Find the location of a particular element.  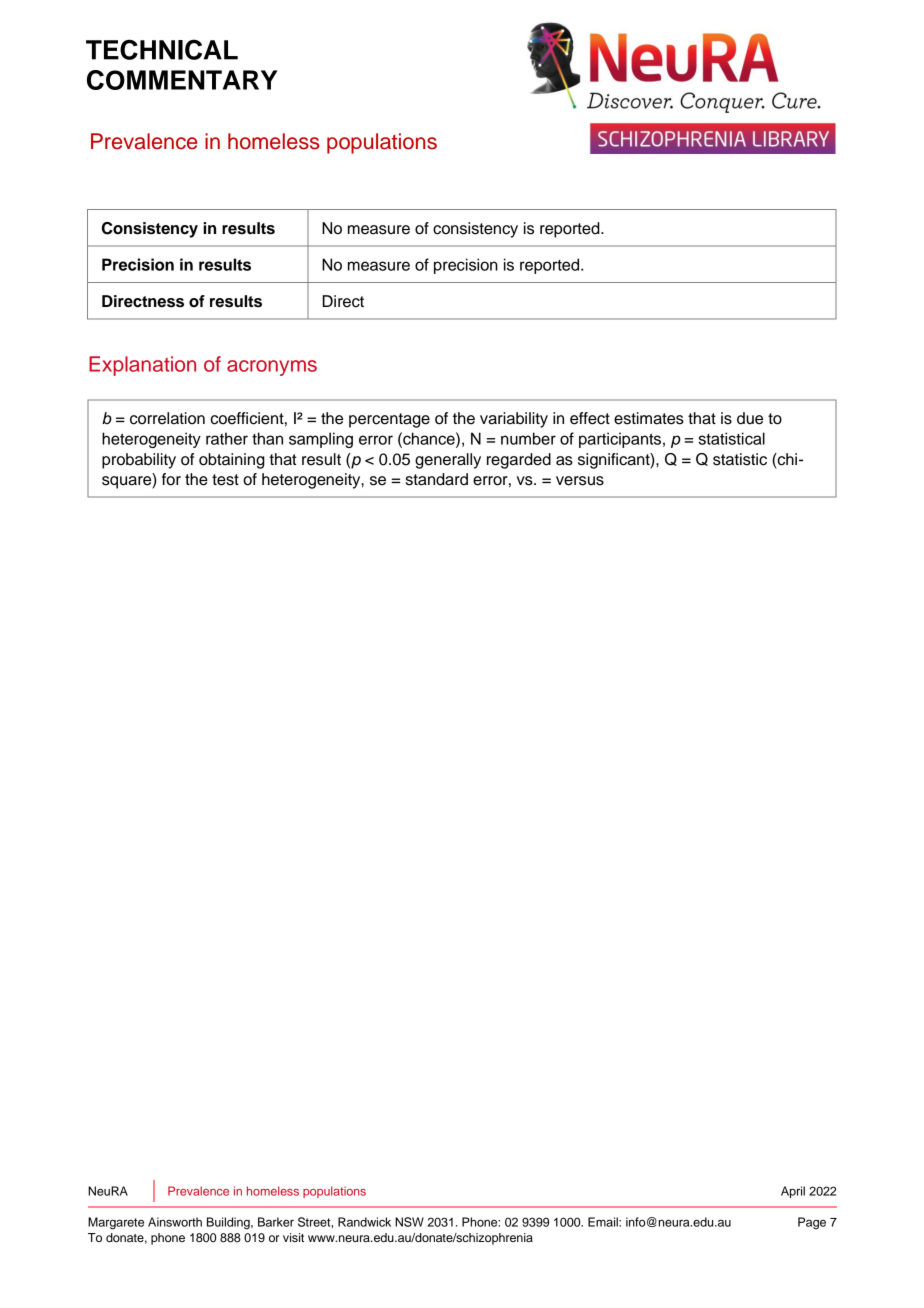

standard is located at coordinates (437, 479).
